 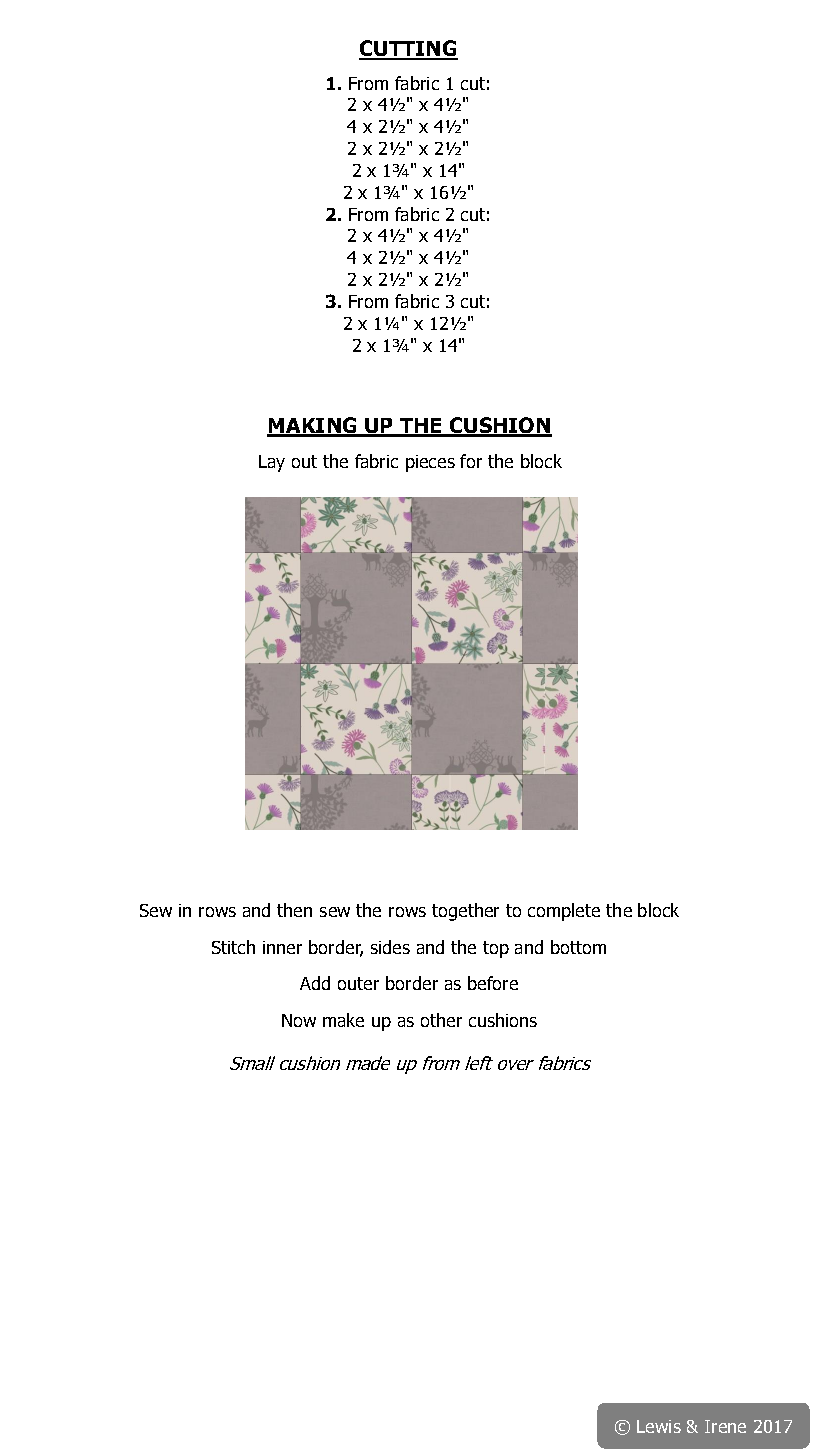 What do you see at coordinates (496, 949) in the screenshot?
I see `top` at bounding box center [496, 949].
